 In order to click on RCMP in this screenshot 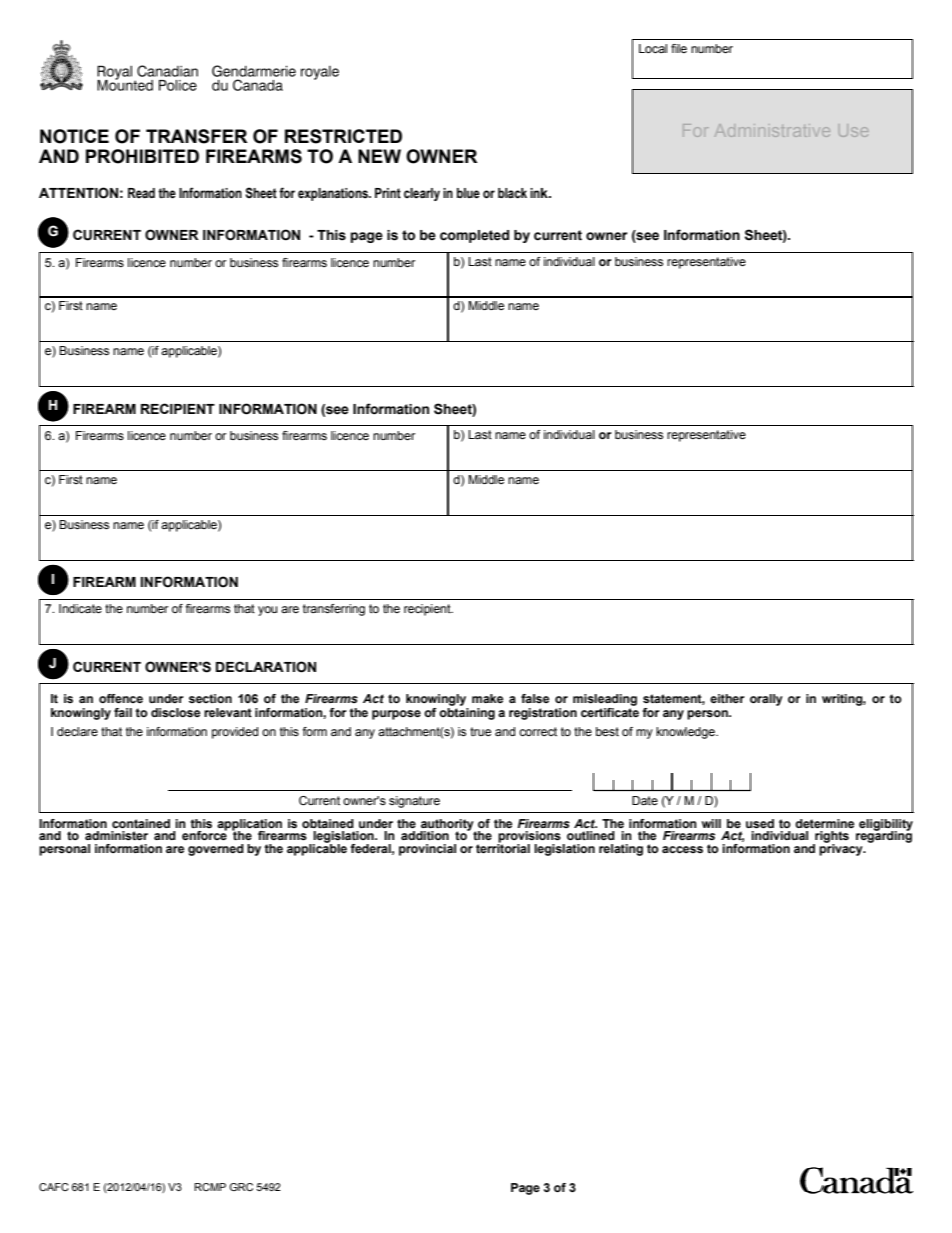, I will do `click(210, 1187)`.
